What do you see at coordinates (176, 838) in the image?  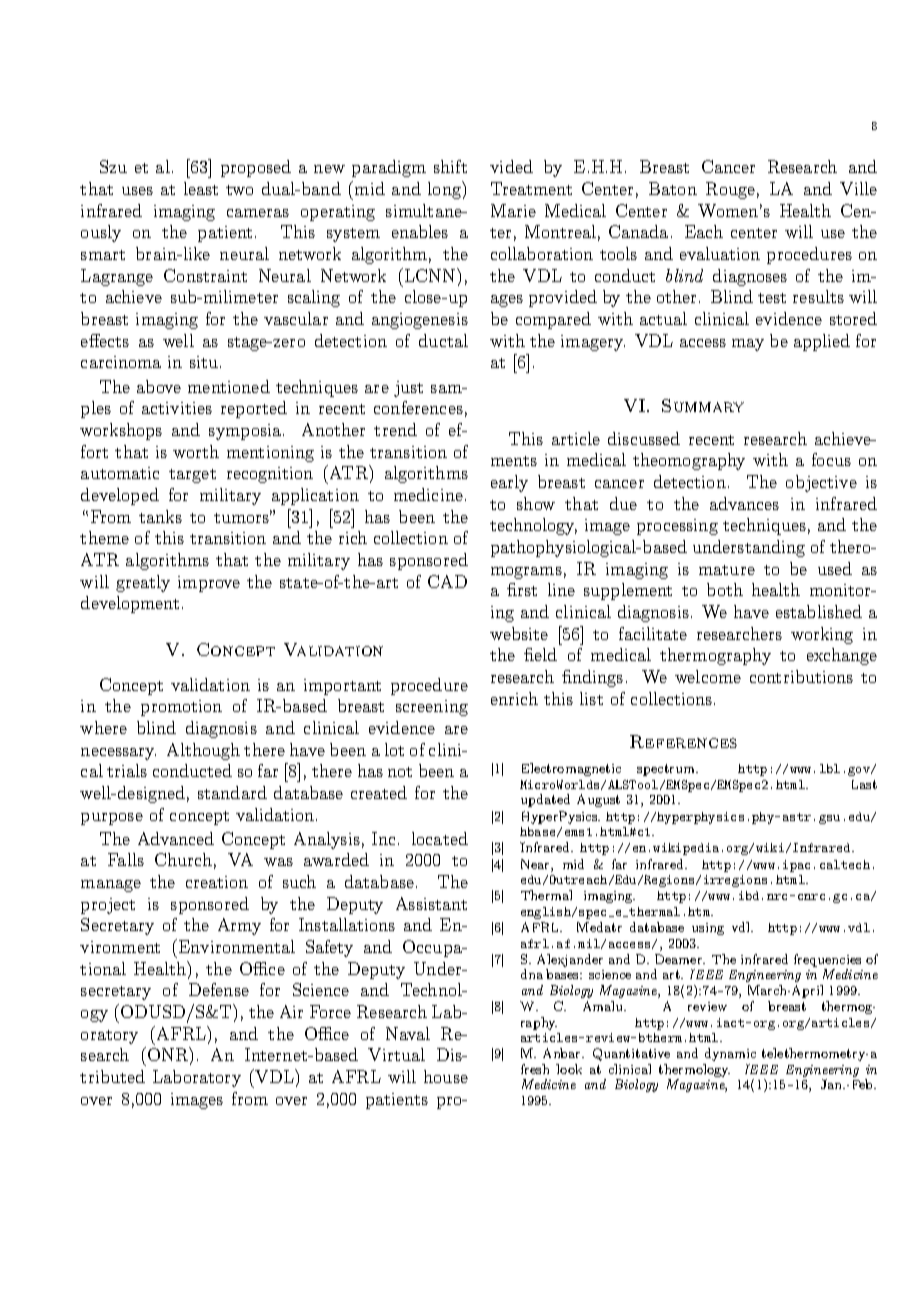 I see `Advanced` at bounding box center [176, 838].
